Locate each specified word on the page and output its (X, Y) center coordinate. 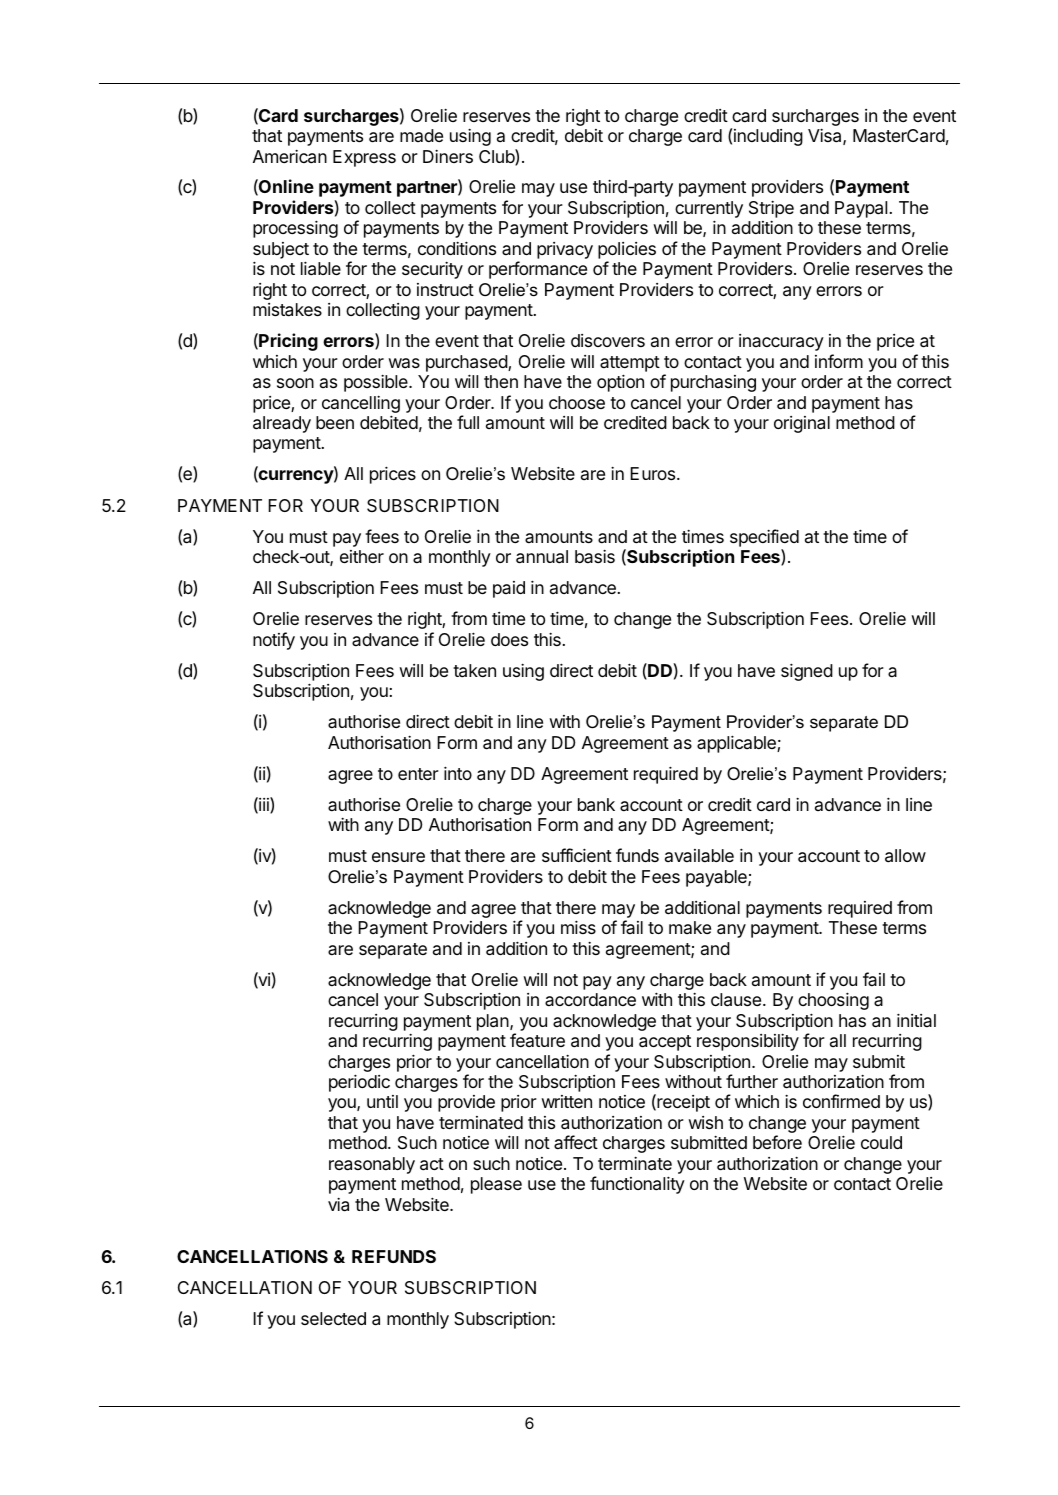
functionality (637, 1185)
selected (333, 1318)
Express (364, 158)
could (881, 1142)
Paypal (861, 209)
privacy (565, 250)
